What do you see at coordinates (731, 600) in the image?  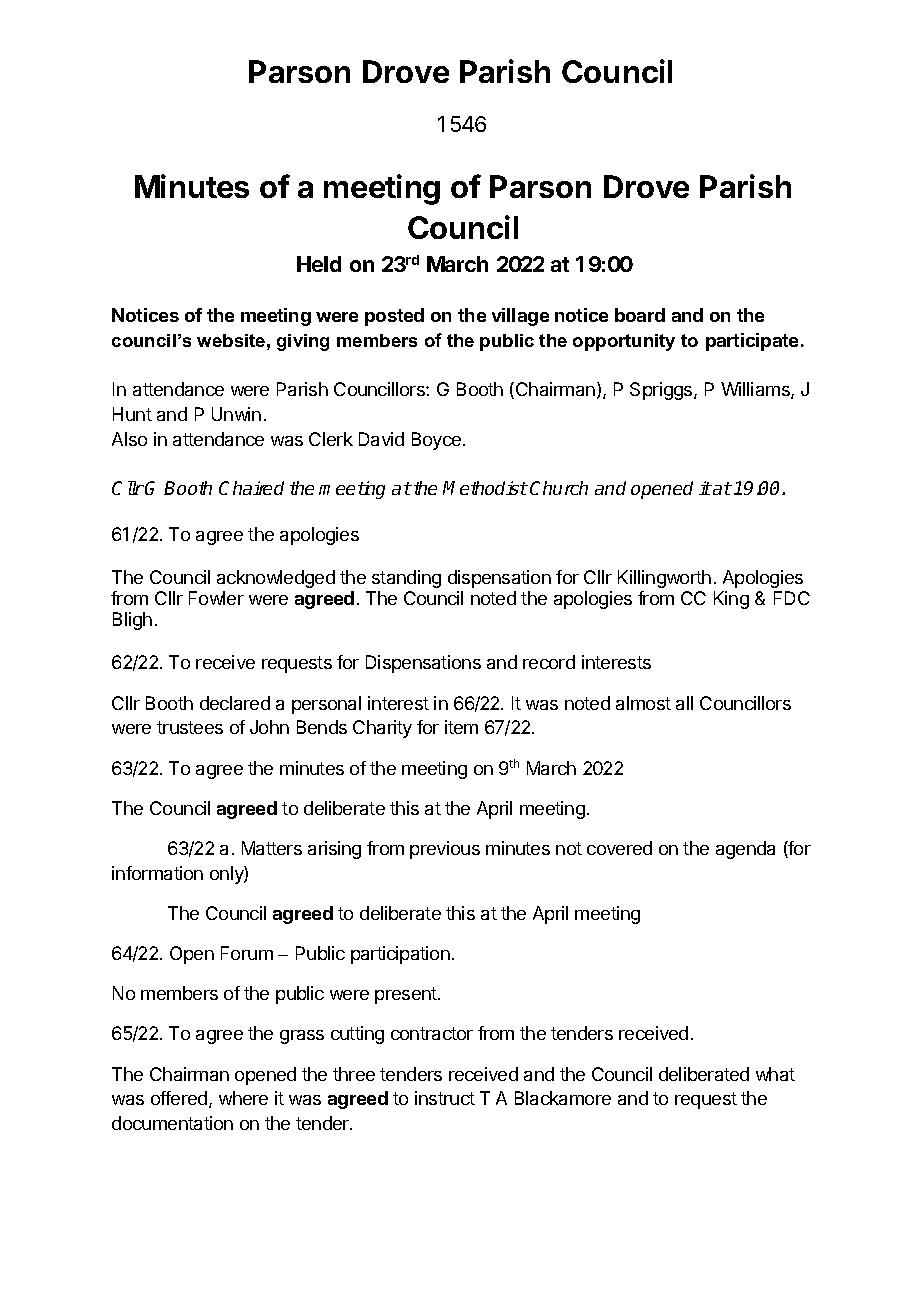 I see `King` at bounding box center [731, 600].
